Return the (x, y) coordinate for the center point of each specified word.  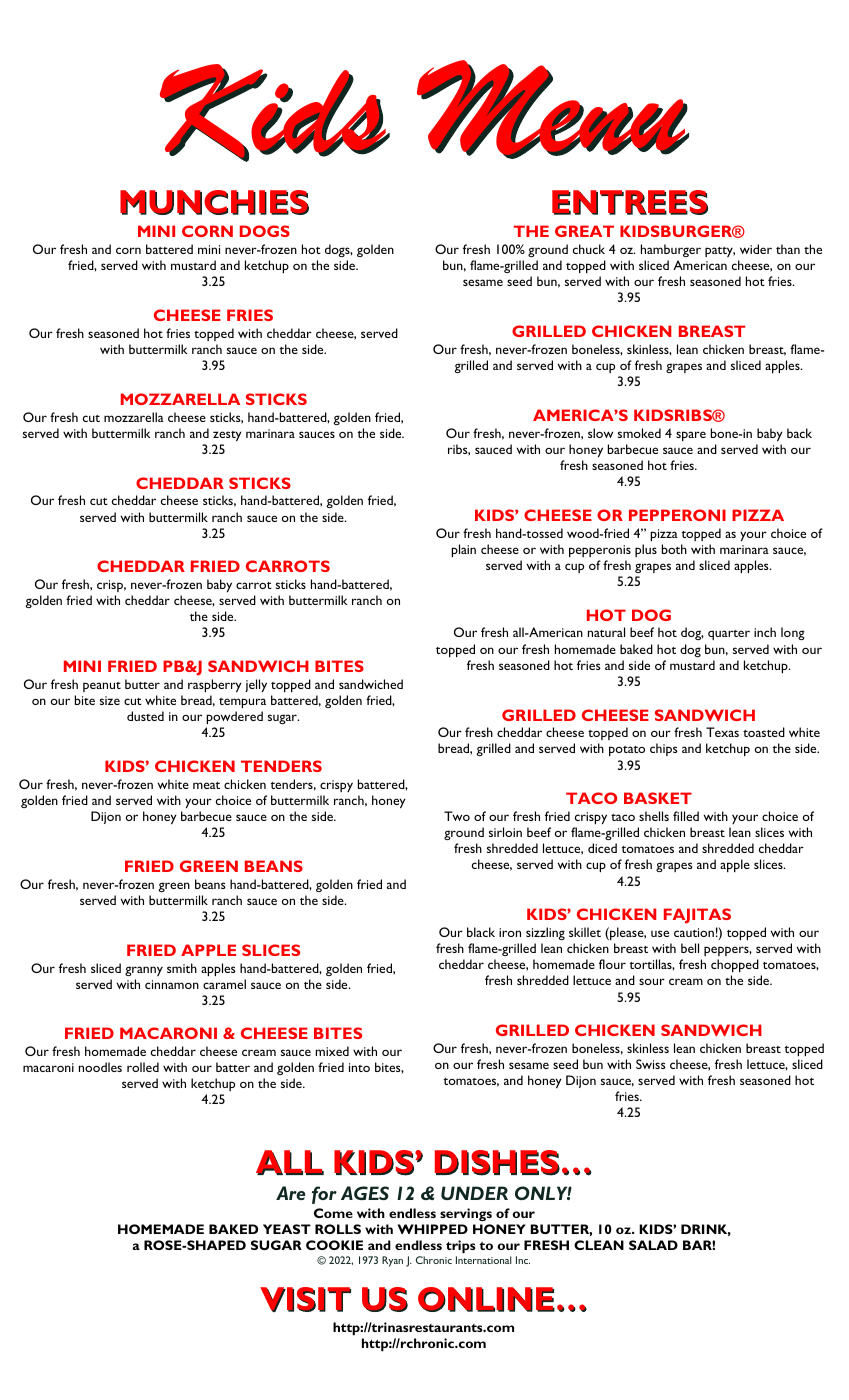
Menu (552, 109)
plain (463, 550)
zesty (227, 436)
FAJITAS (697, 916)
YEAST (287, 1229)
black (481, 932)
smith (182, 968)
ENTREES (630, 202)
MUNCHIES (214, 202)
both (674, 549)
